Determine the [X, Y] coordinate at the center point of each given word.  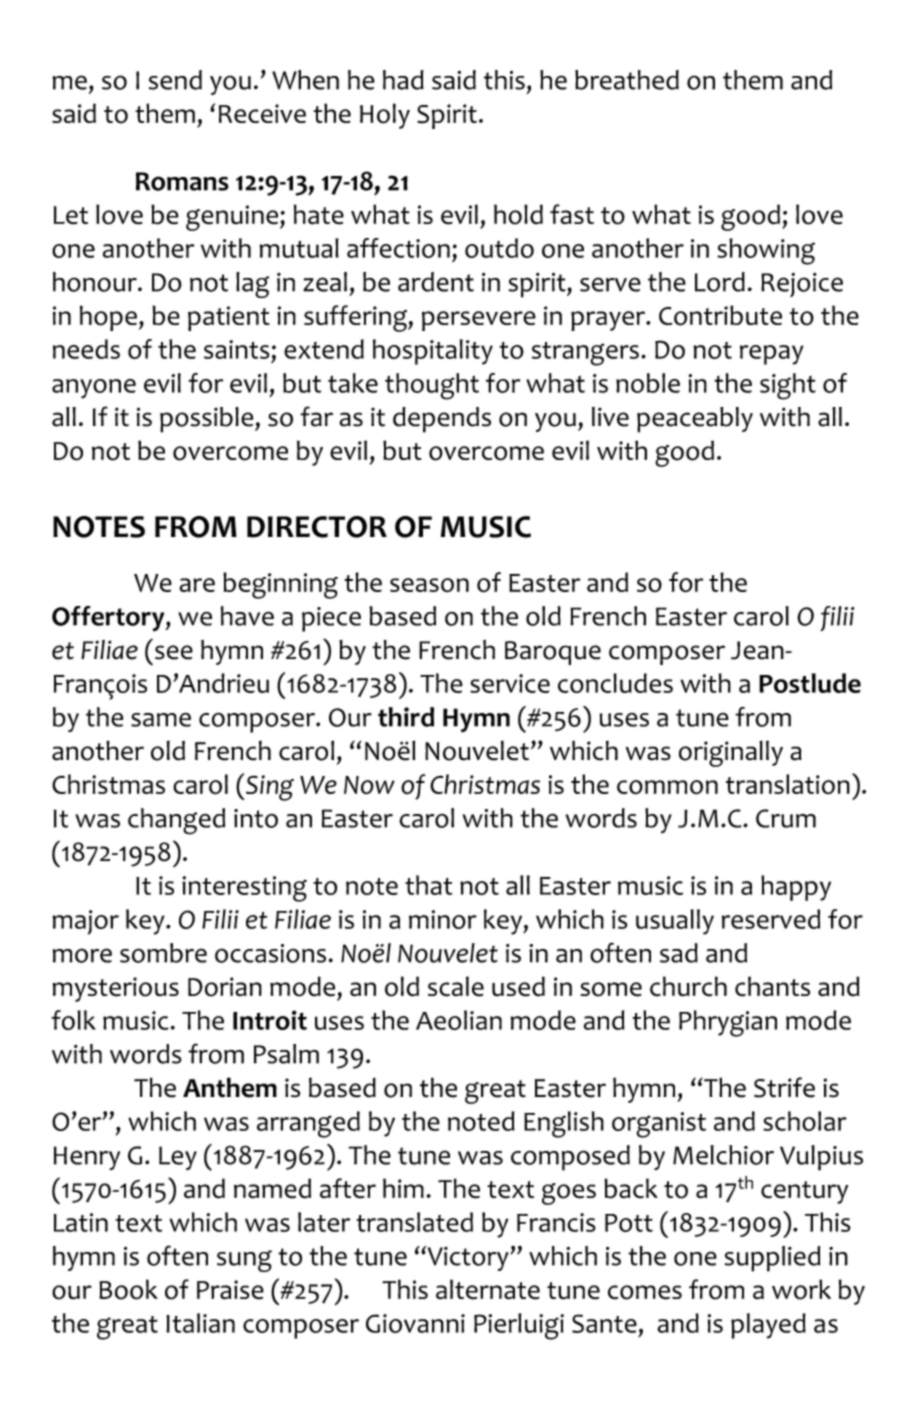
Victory [468, 1258]
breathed [627, 80]
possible [208, 420]
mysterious [115, 989]
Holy [385, 116]
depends [442, 420]
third [406, 717]
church [688, 986]
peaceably [695, 420]
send [175, 80]
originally [731, 753]
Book [128, 1289]
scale [456, 986]
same [161, 720]
